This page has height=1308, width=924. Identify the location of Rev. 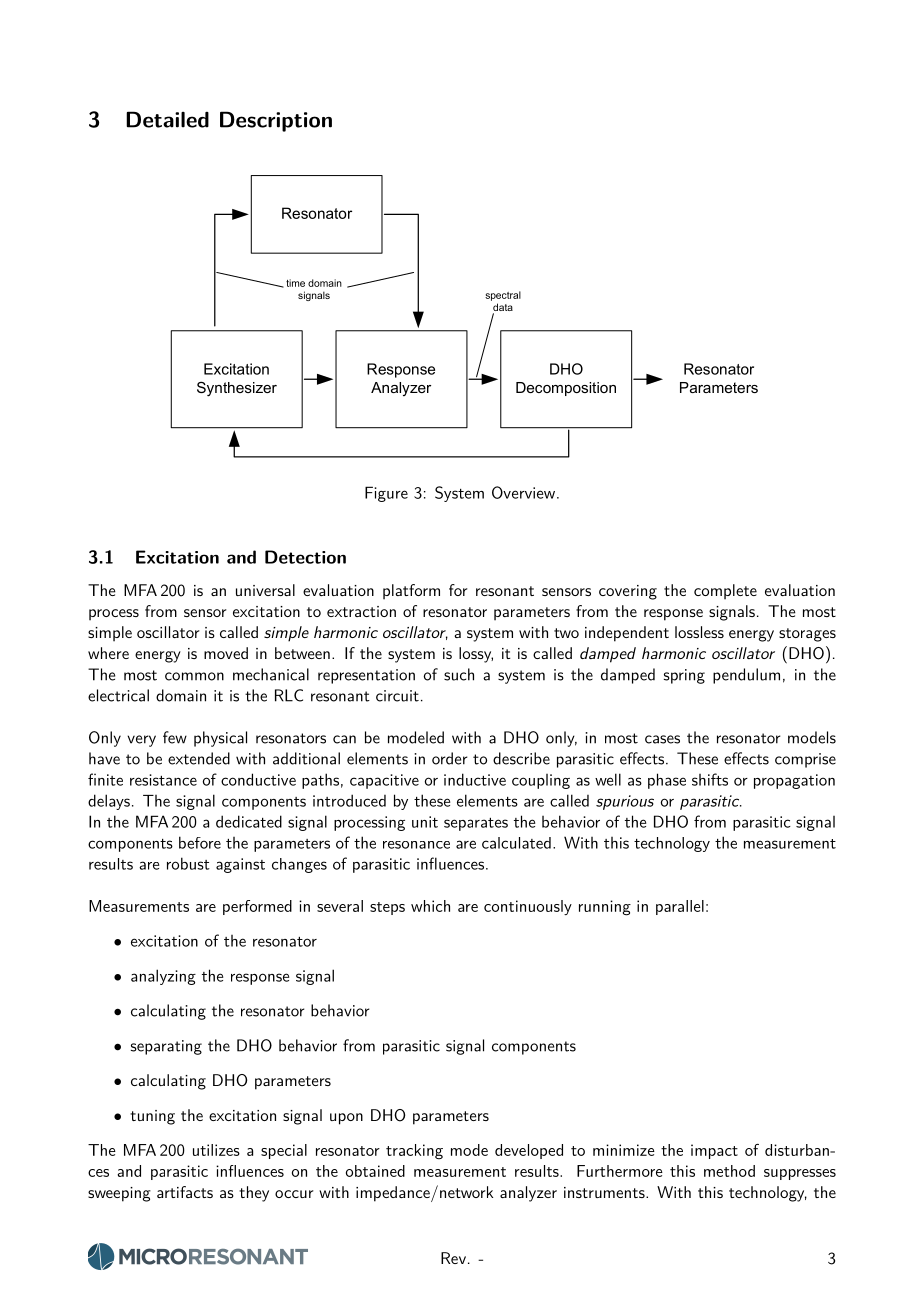
(453, 1258).
